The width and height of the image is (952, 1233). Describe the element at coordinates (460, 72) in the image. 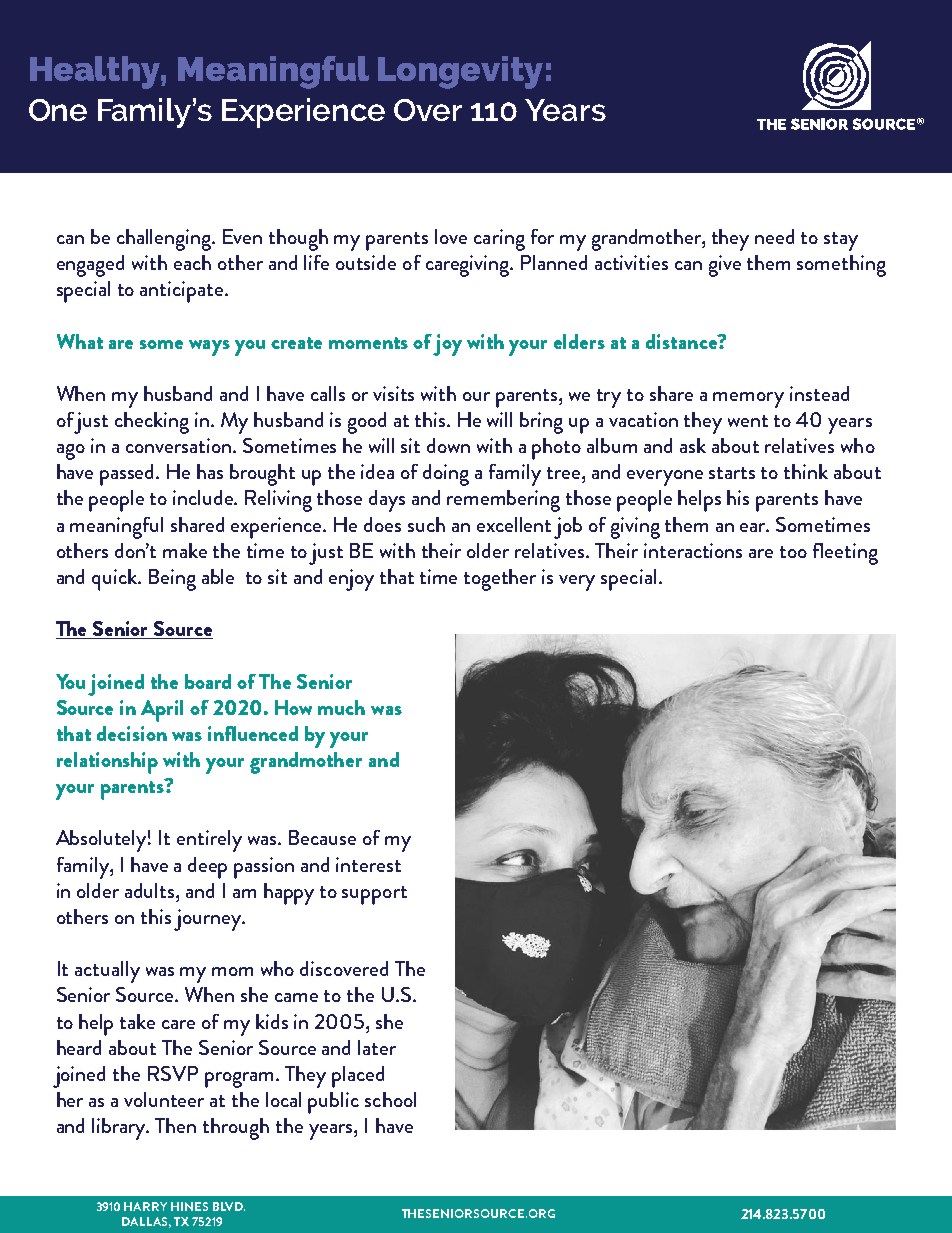

I see `Longevity` at that location.
